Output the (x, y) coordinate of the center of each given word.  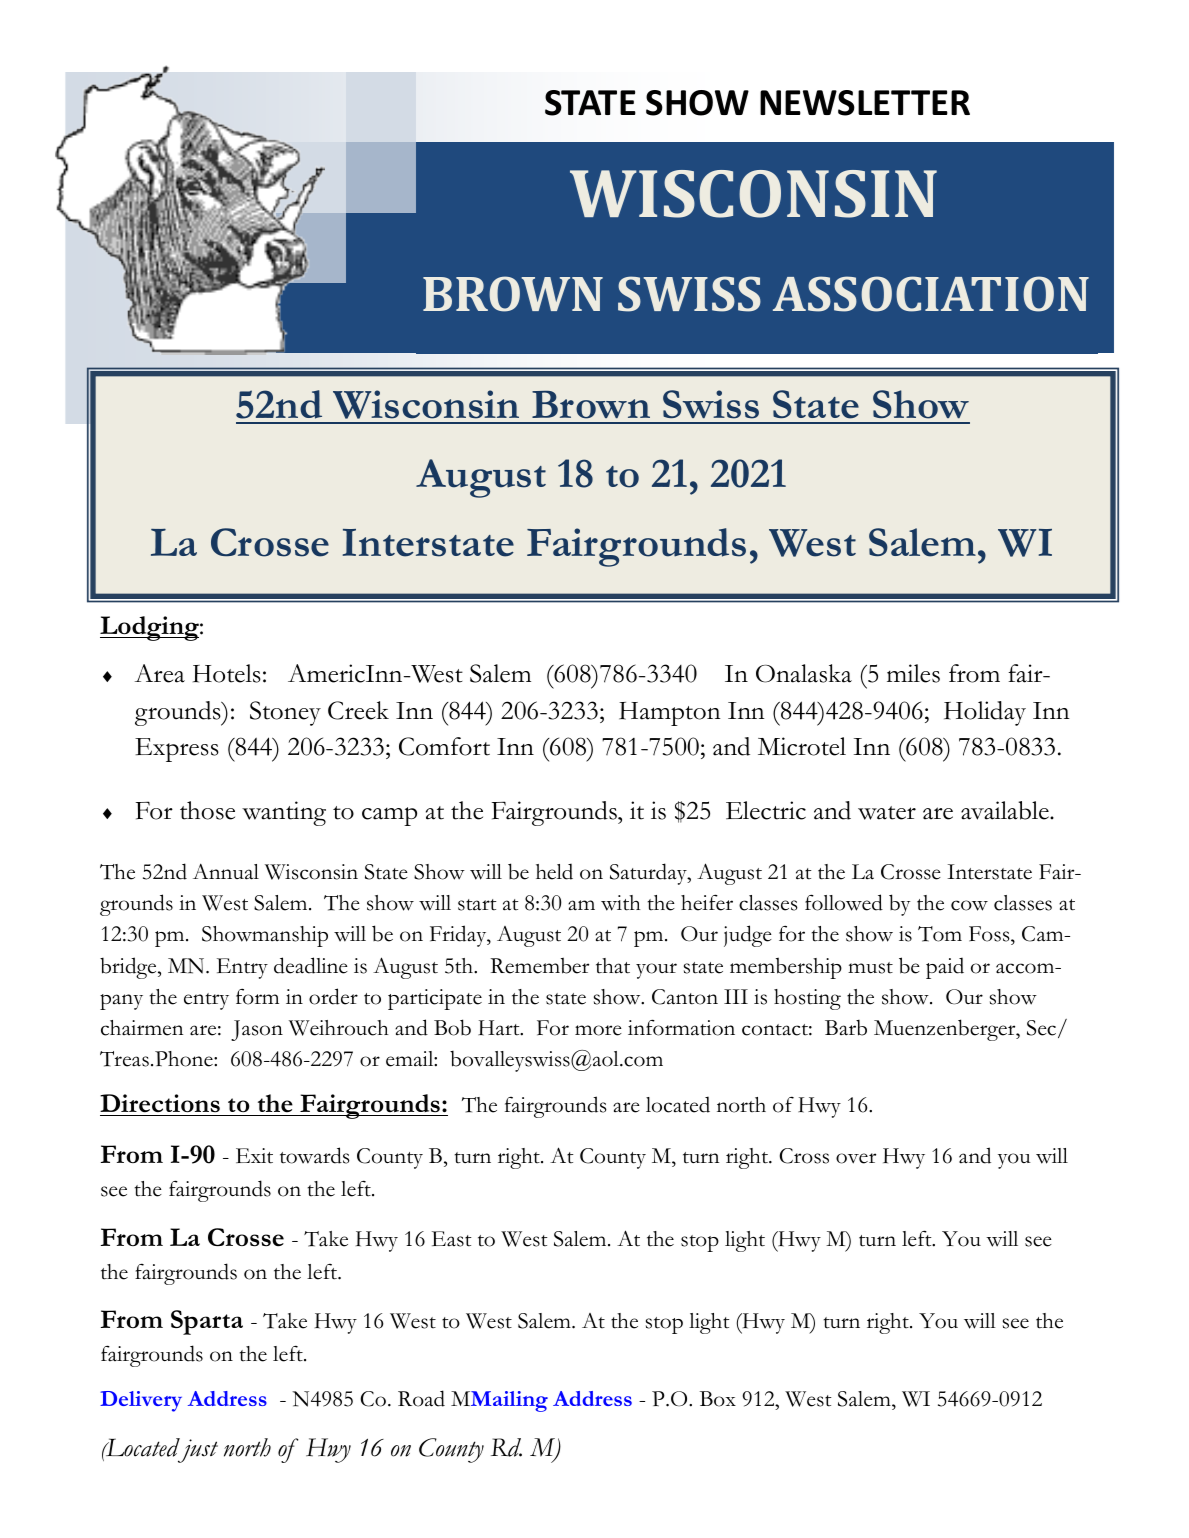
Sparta (207, 1322)
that (613, 966)
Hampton (670, 714)
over (856, 1158)
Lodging (150, 628)
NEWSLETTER (865, 103)
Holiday (985, 713)
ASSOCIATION (931, 294)
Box (718, 1399)
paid (945, 968)
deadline (311, 965)
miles (913, 673)
